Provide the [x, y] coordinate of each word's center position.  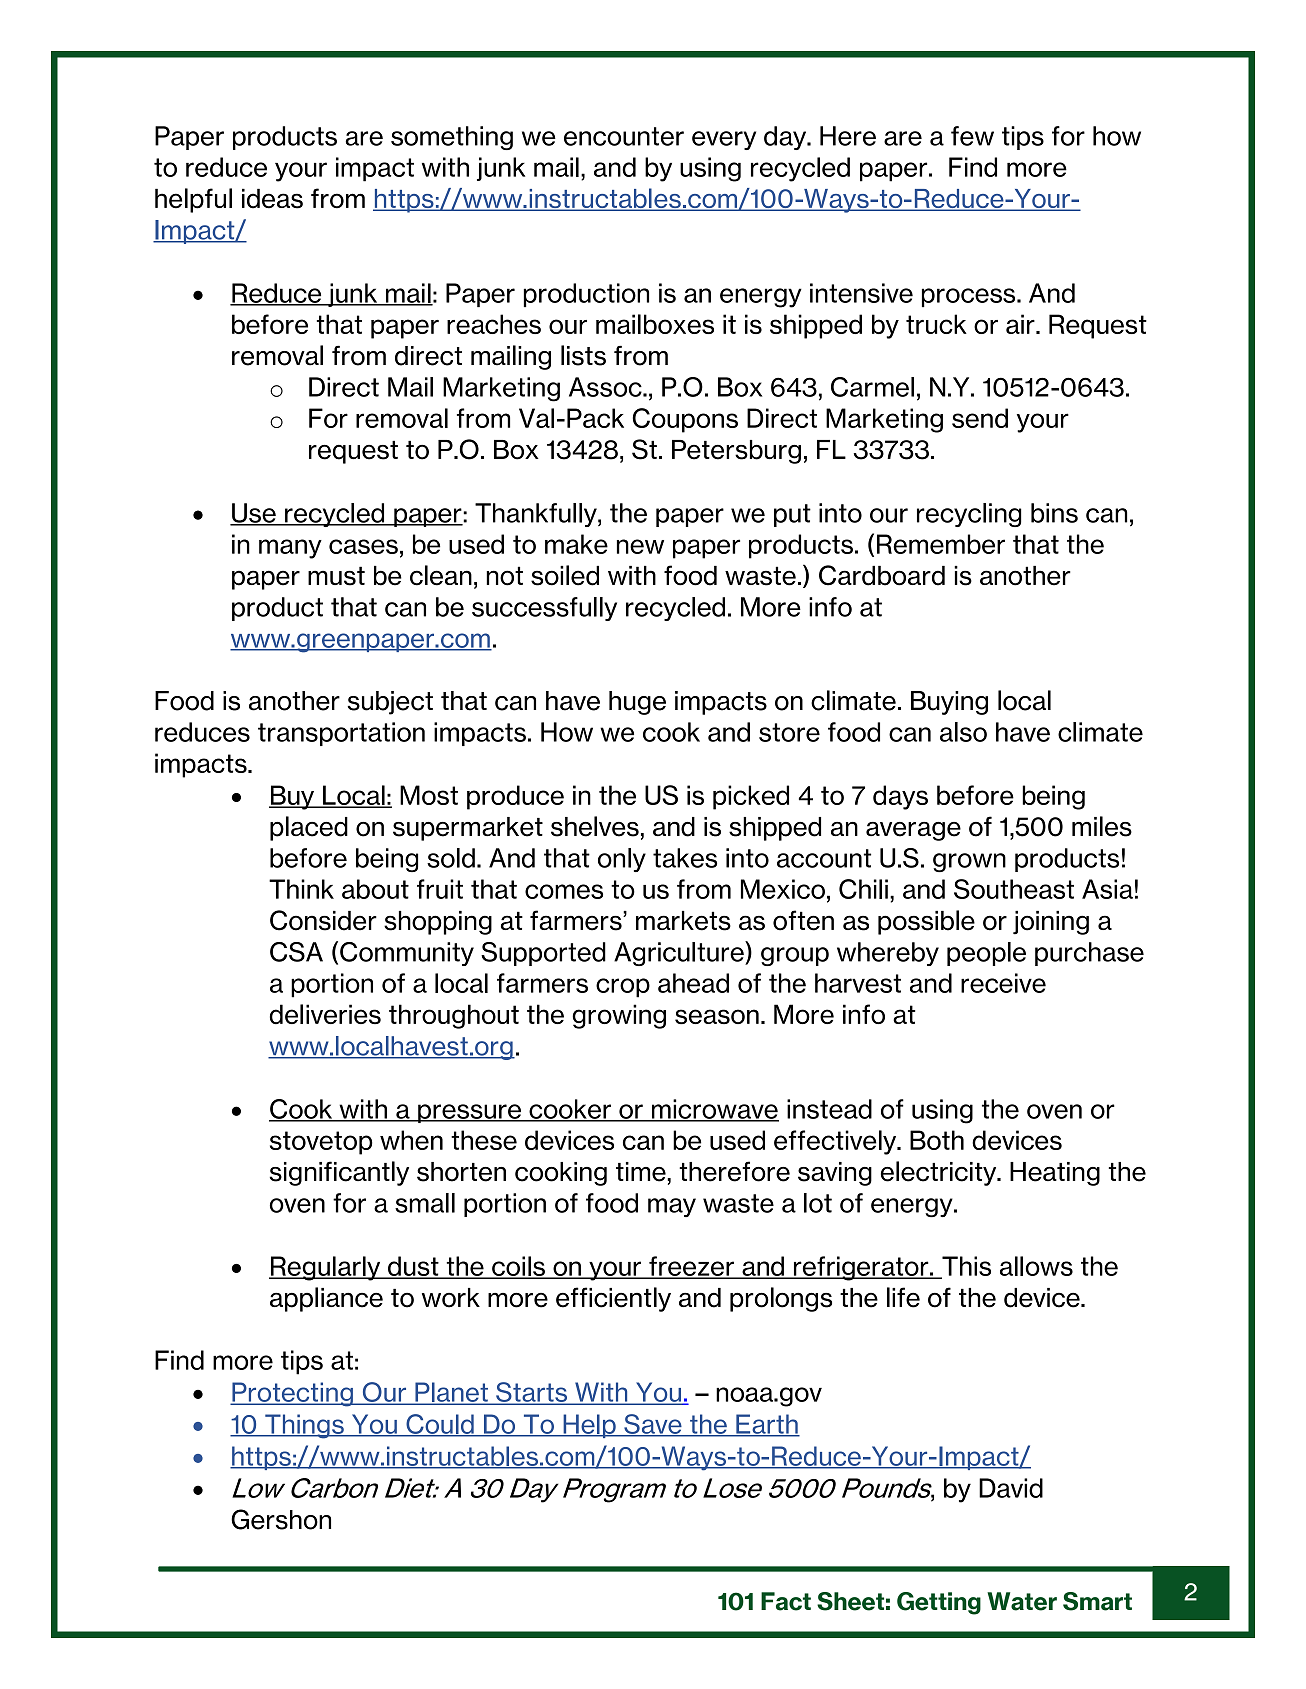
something [452, 138]
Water [1022, 1601]
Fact [786, 1601]
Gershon [281, 1519]
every [724, 140]
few [972, 136]
